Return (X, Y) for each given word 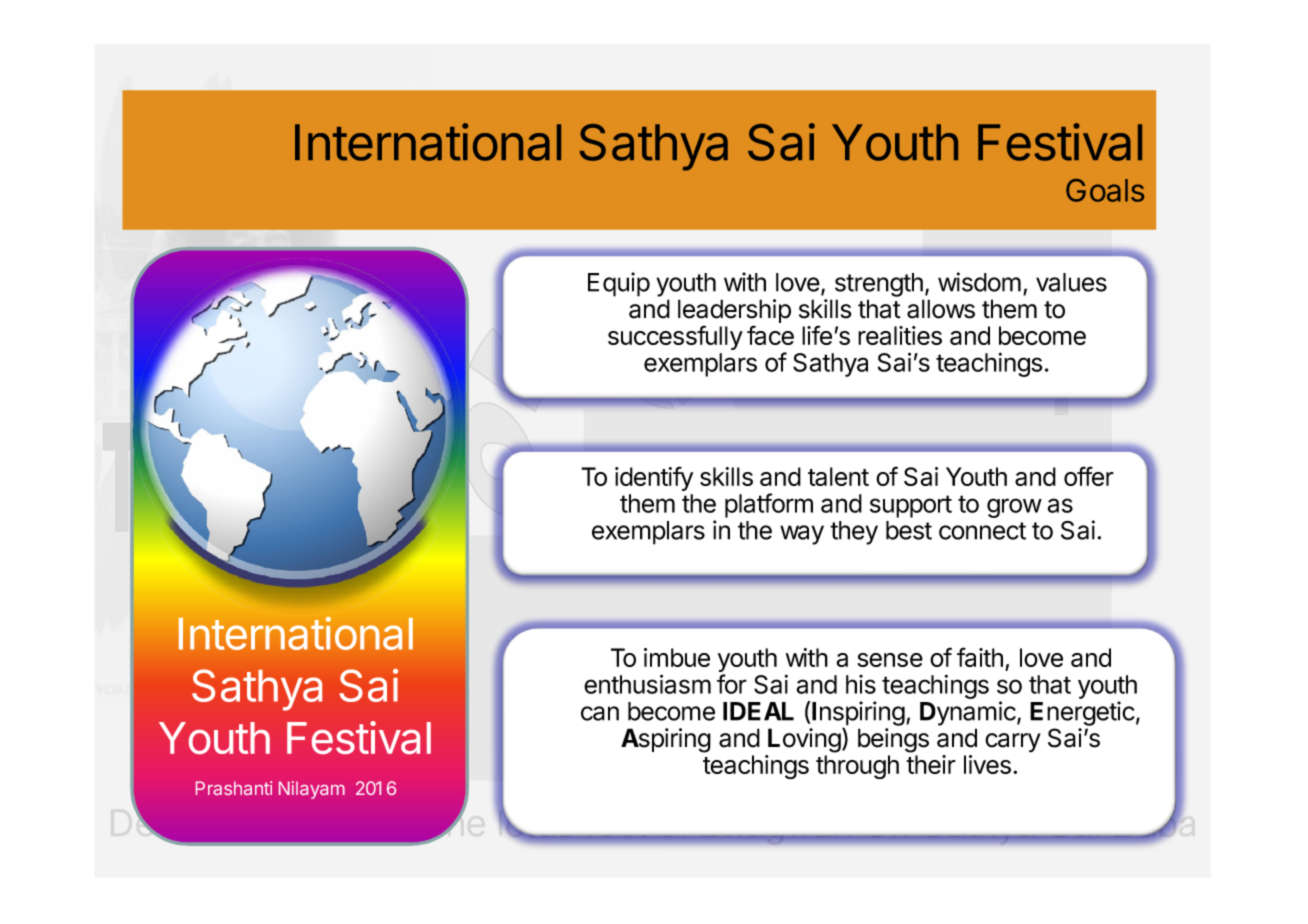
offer (1089, 476)
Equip (619, 284)
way (802, 535)
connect (982, 531)
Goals (1105, 190)
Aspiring (666, 740)
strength (879, 285)
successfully (675, 337)
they (854, 533)
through (857, 767)
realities (900, 335)
